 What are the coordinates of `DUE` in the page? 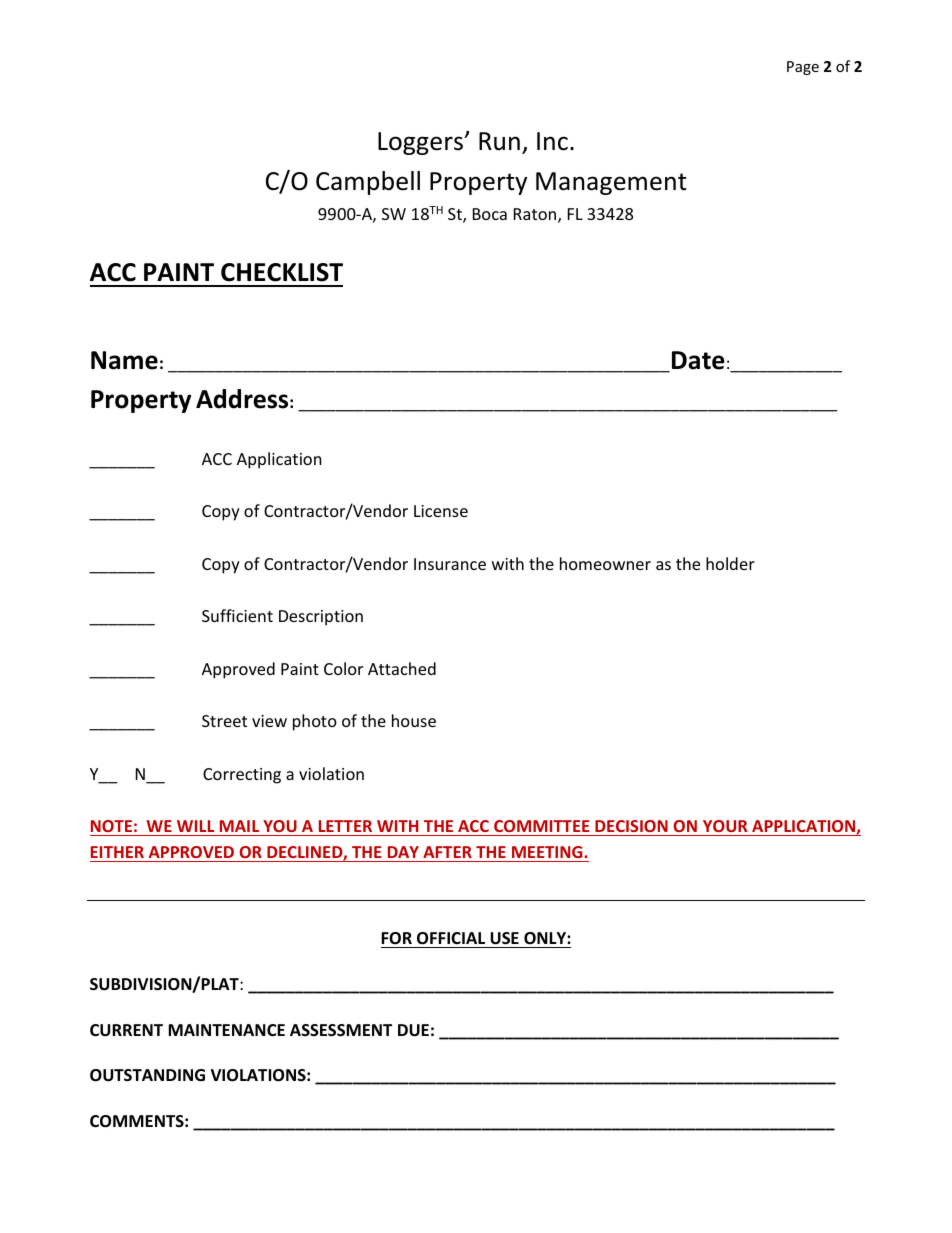 It's located at (413, 1030).
